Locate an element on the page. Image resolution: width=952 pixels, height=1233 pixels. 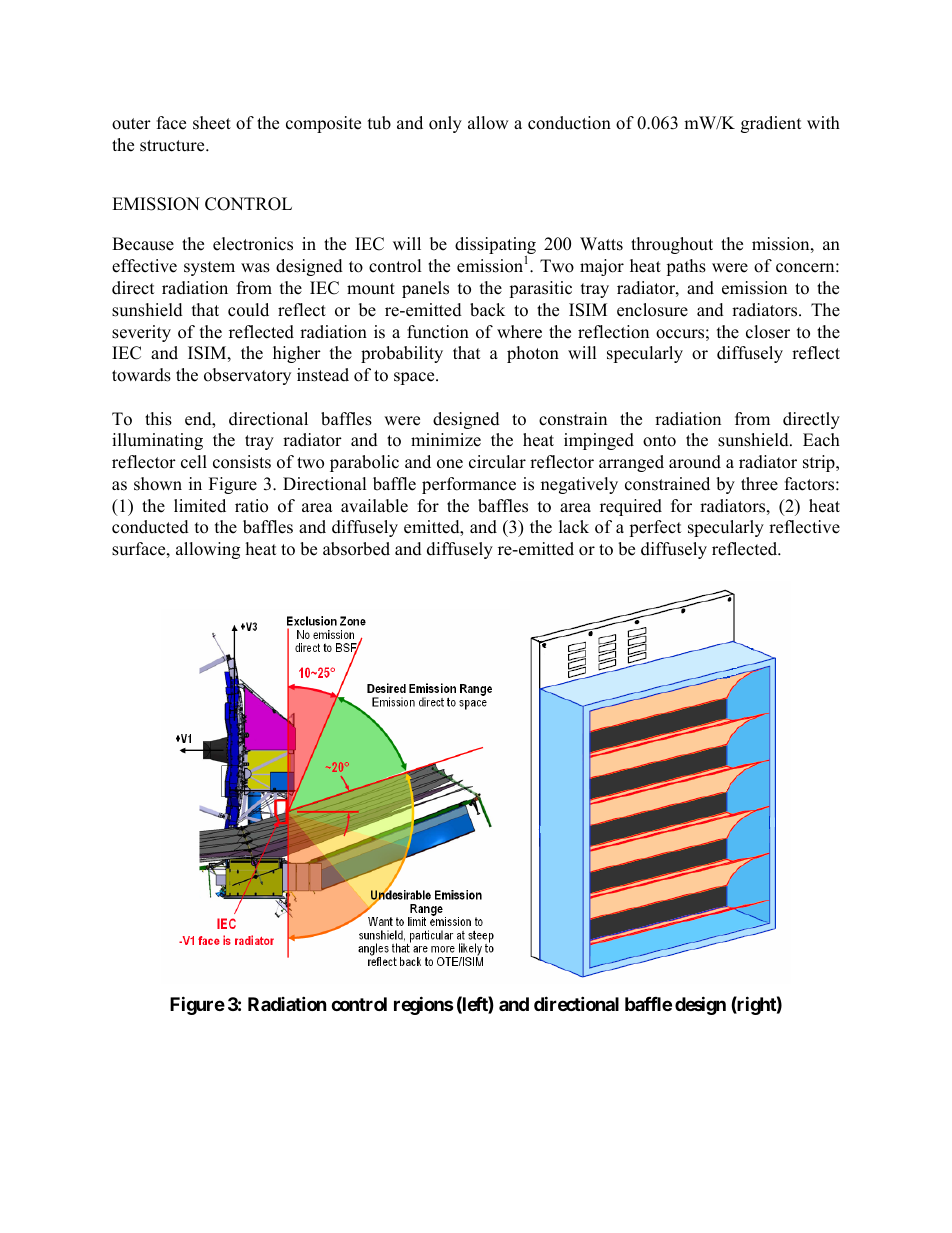
Each is located at coordinates (821, 440).
